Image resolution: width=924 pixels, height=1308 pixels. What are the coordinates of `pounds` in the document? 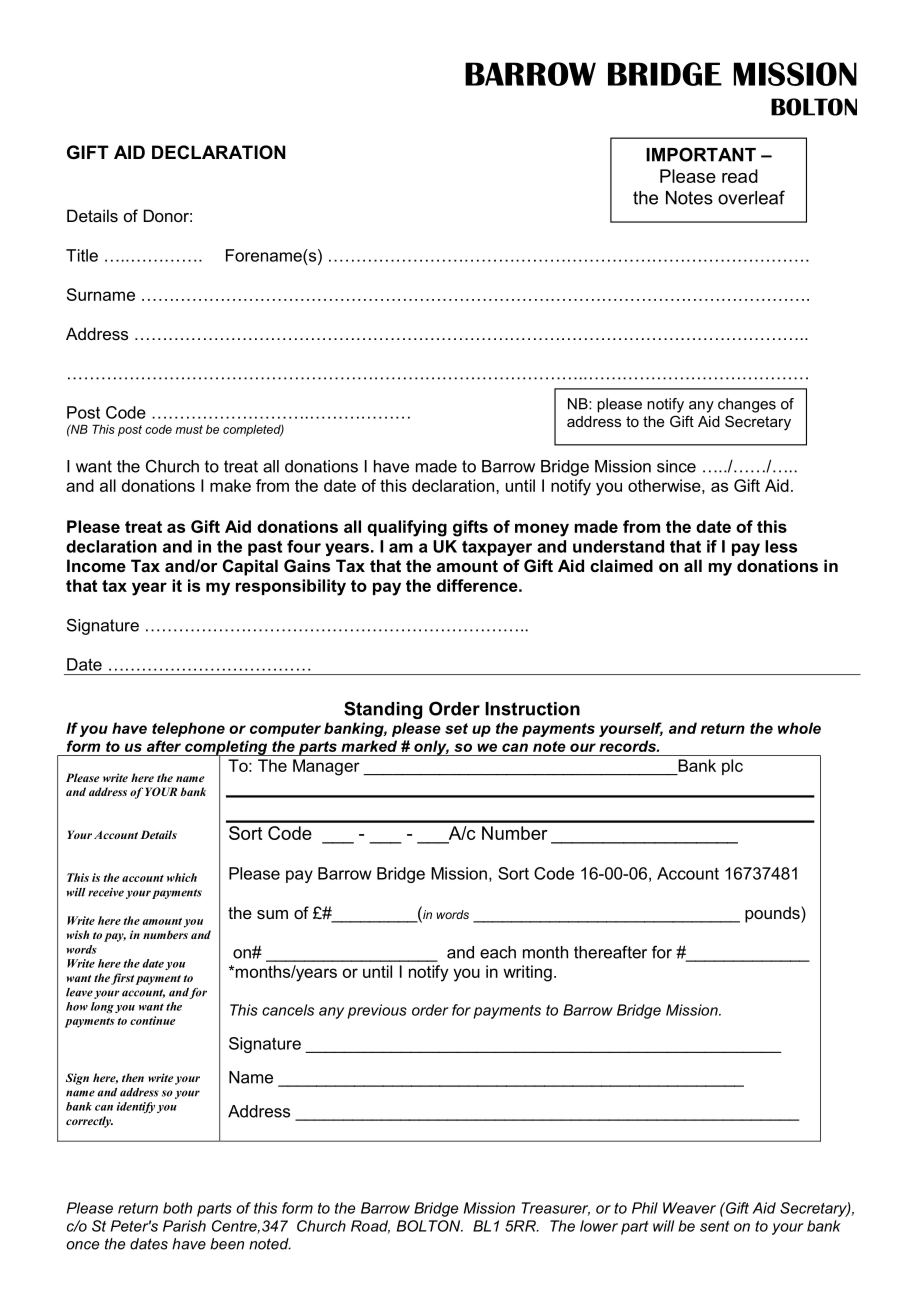 It's located at (773, 914).
